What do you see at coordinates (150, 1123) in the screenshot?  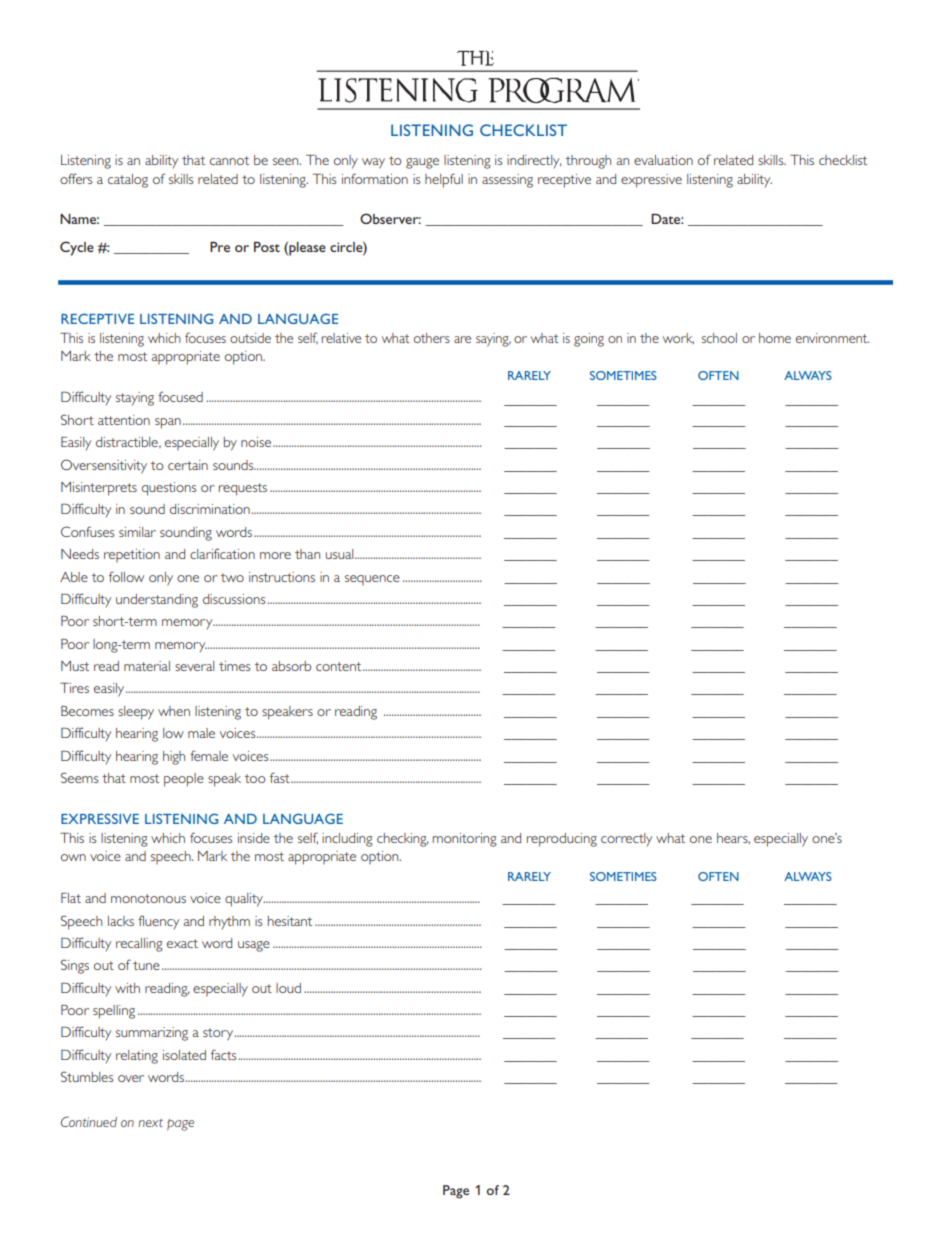 I see `next` at bounding box center [150, 1123].
